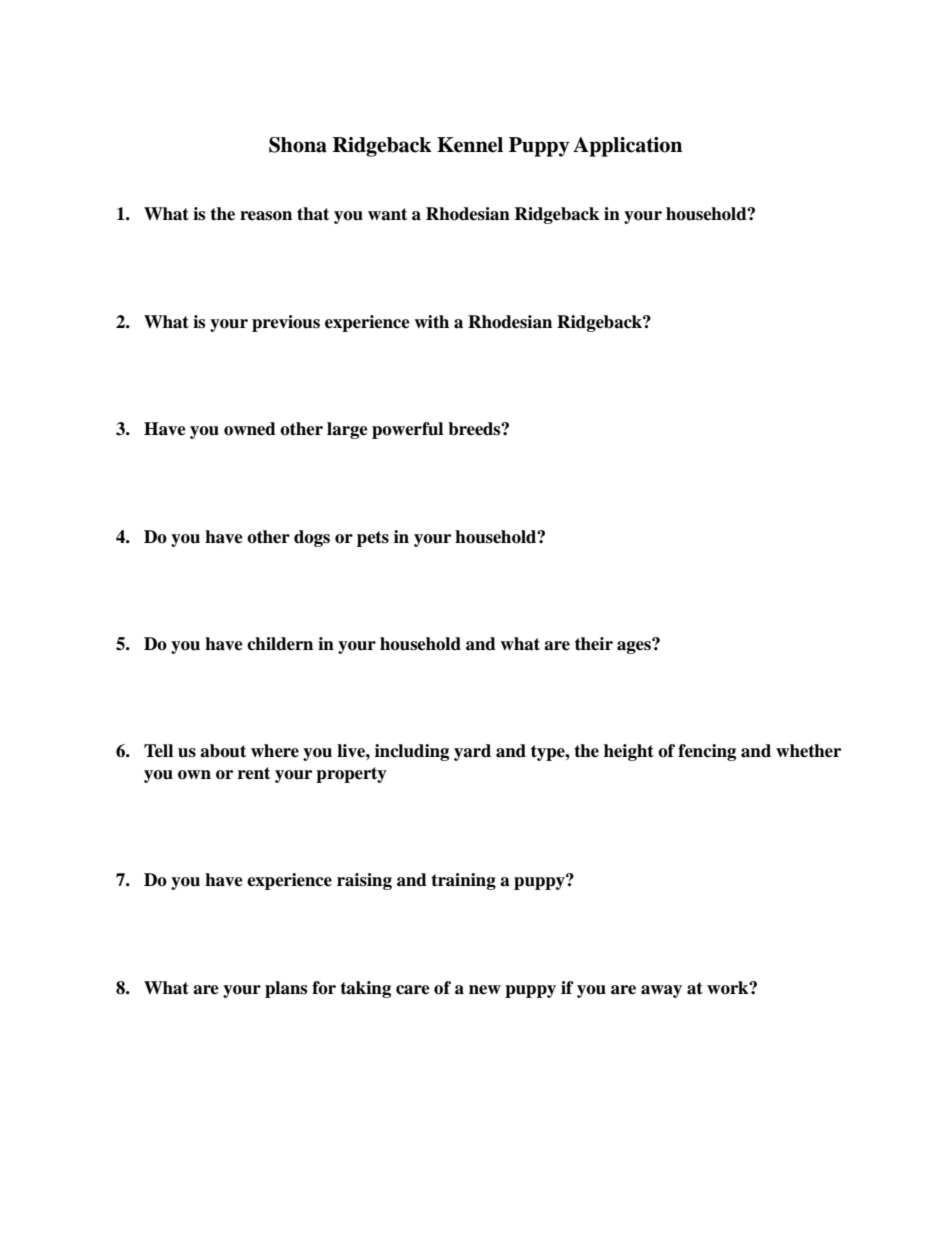 This image has height=1233, width=952. Describe the element at coordinates (407, 430) in the image. I see `powerful` at that location.
